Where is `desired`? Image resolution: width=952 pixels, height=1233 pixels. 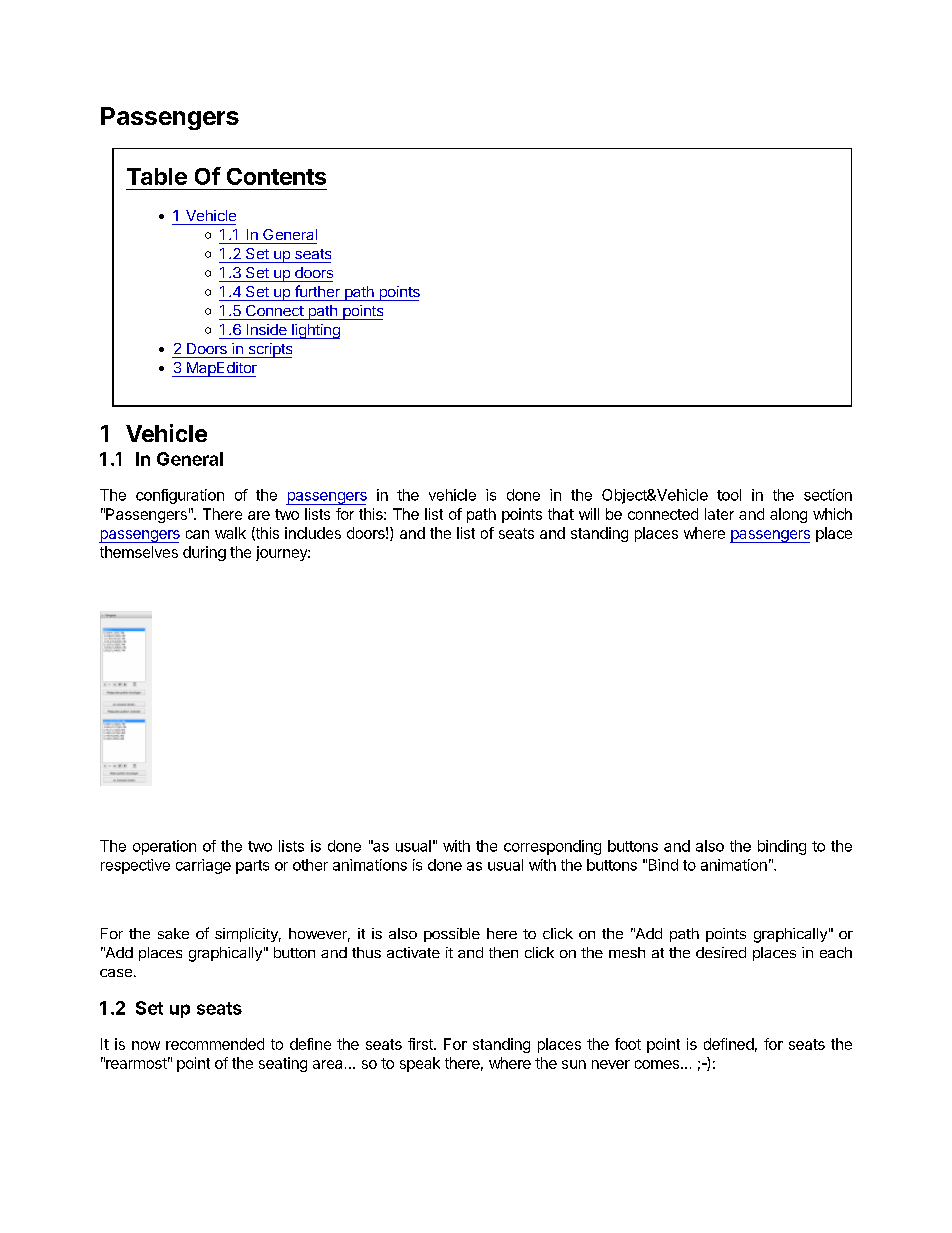 desired is located at coordinates (721, 952).
